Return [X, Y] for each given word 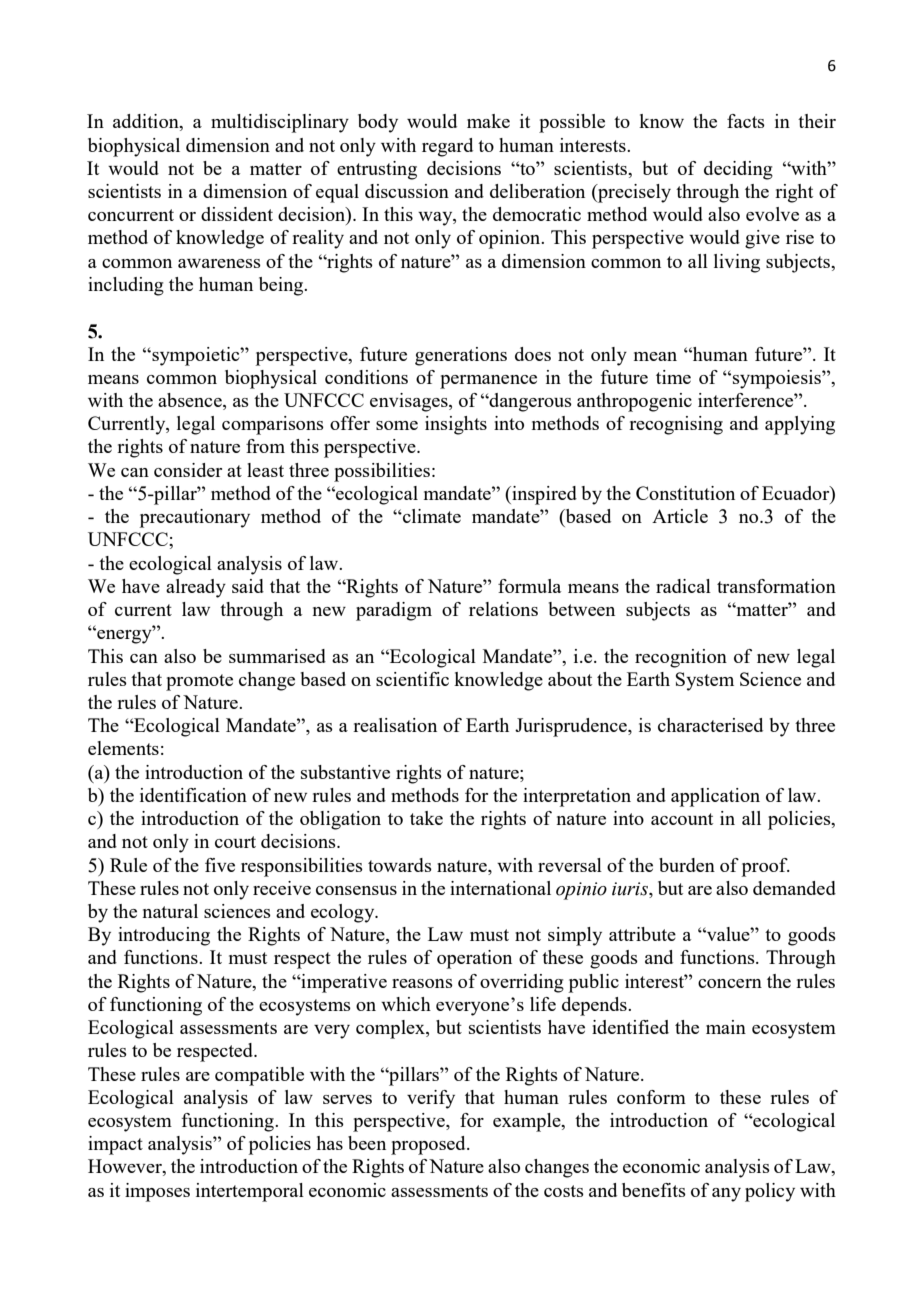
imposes [157, 1192]
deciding [738, 170]
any [726, 1195]
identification [193, 795]
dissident [237, 214]
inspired [543, 495]
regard [447, 147]
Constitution [685, 493]
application [715, 797]
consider [188, 470]
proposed [429, 1145]
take [426, 818]
